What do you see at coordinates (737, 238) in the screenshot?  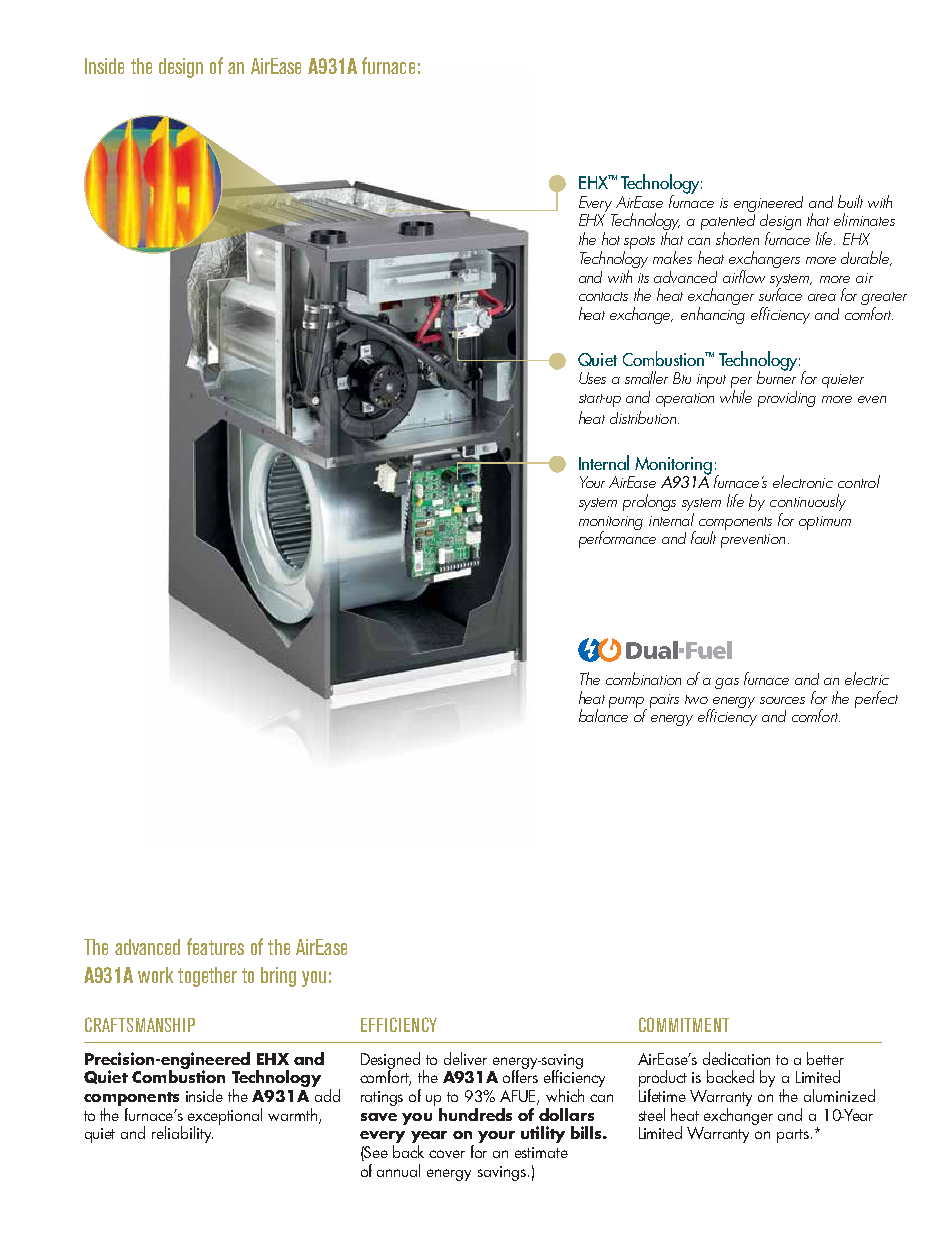 I see `shorten` at bounding box center [737, 238].
